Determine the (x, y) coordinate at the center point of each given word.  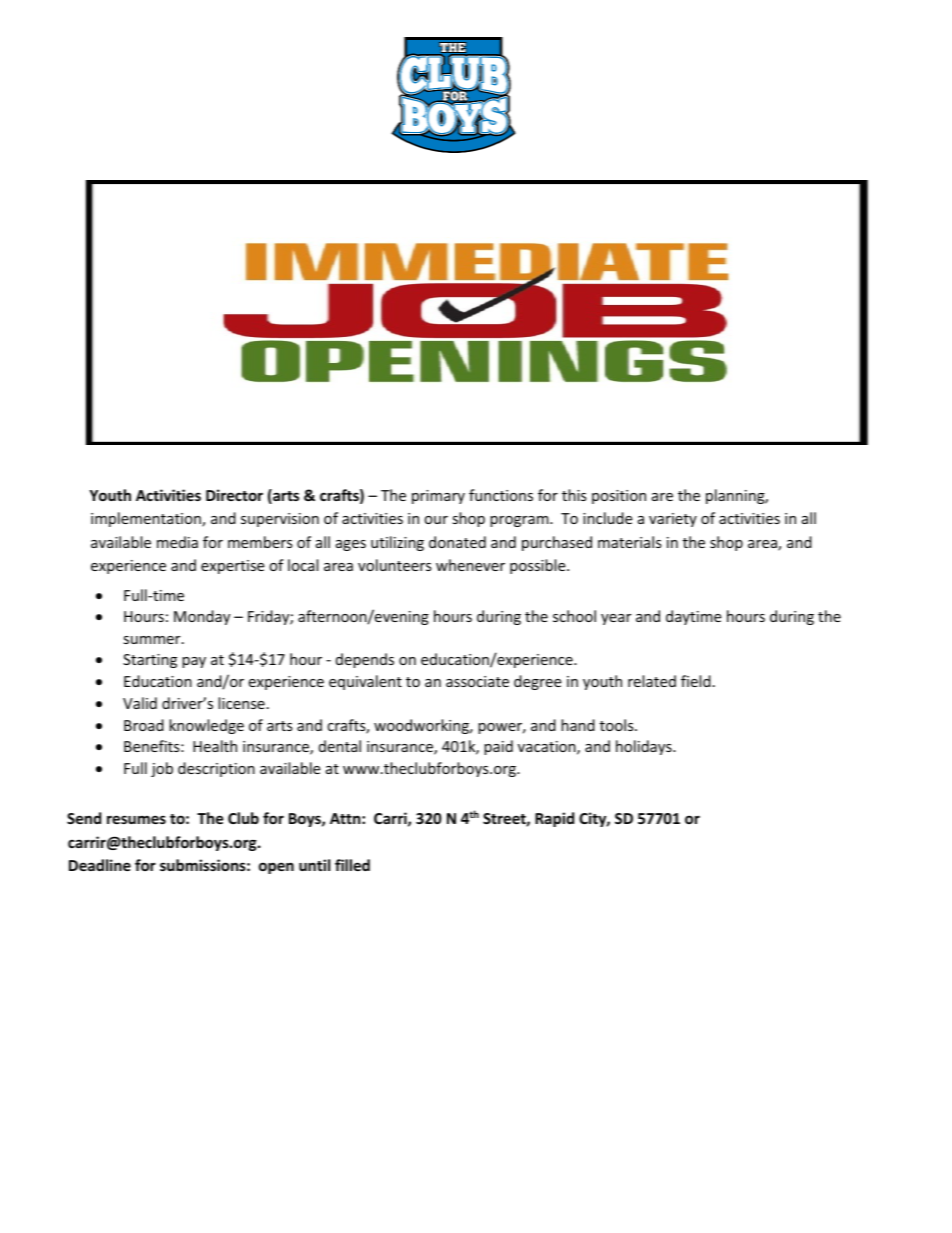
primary (438, 497)
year (616, 619)
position (619, 497)
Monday (202, 617)
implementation (147, 519)
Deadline (100, 865)
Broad (144, 725)
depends (365, 660)
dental (340, 746)
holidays (645, 747)
